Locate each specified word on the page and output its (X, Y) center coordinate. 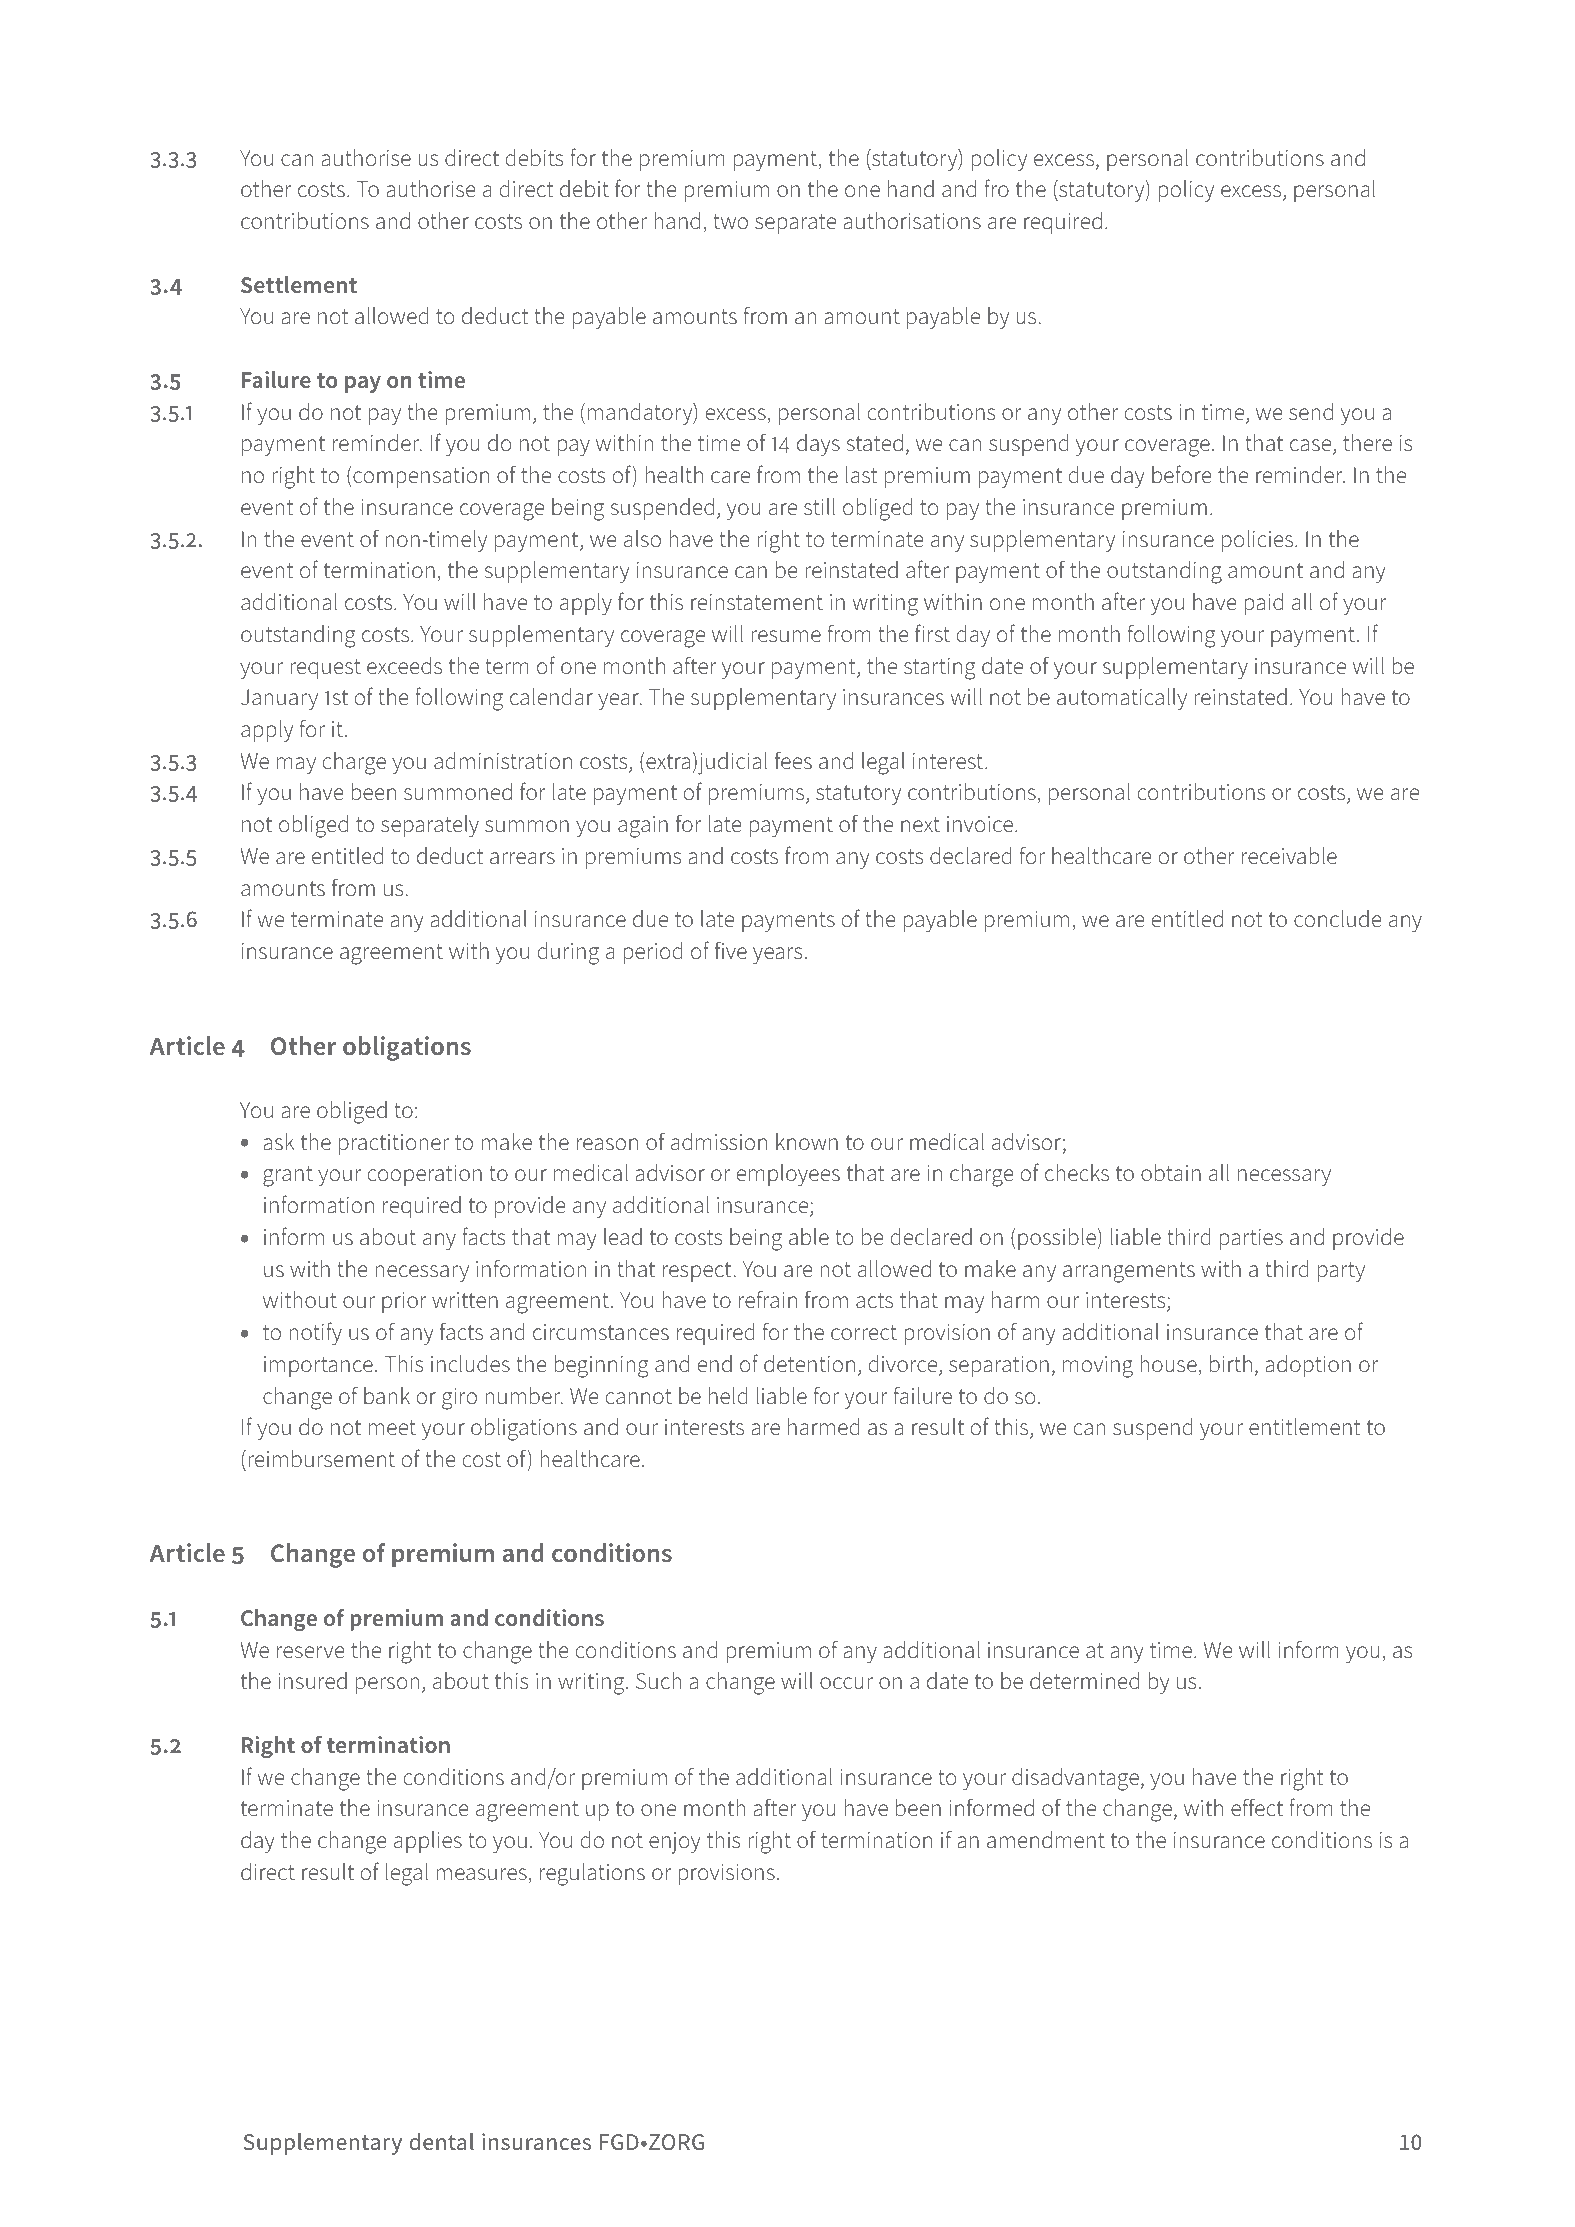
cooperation (425, 1175)
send (1311, 412)
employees (788, 1175)
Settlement (299, 285)
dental (441, 2142)
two (730, 221)
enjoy (675, 1843)
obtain (1171, 1173)
